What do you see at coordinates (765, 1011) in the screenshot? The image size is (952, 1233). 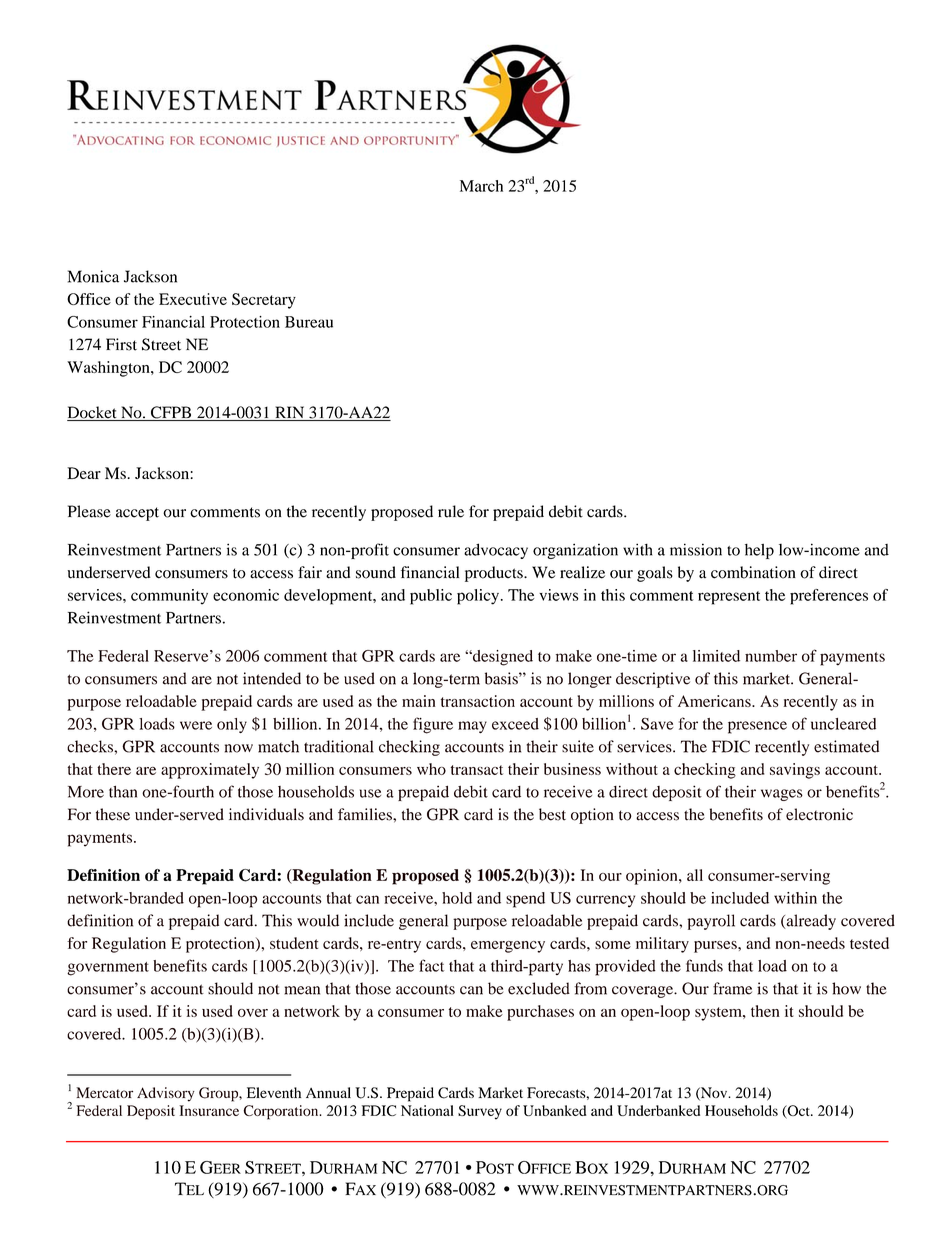 I see `then` at bounding box center [765, 1011].
